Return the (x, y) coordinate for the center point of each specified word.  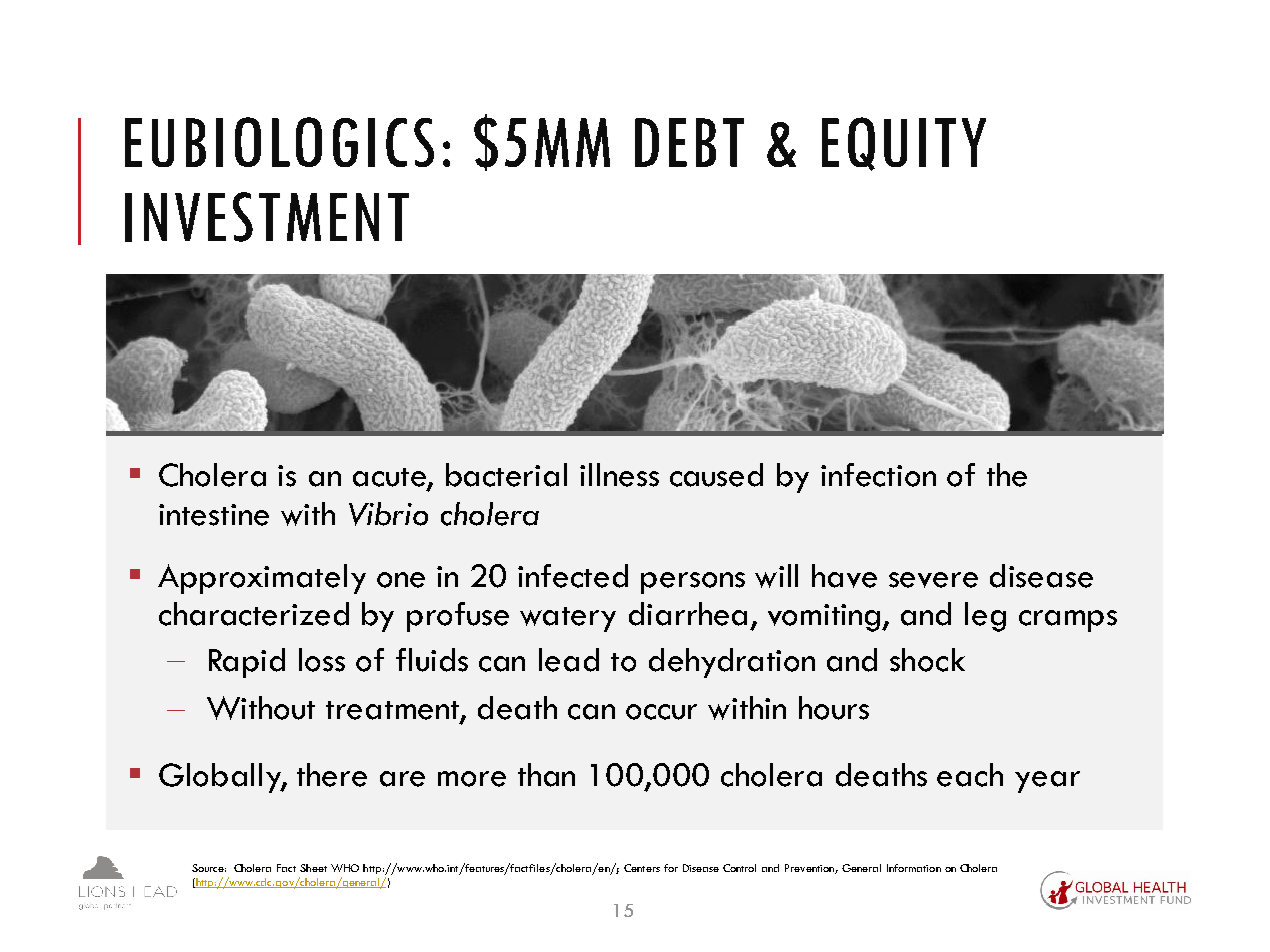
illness (619, 475)
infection (878, 475)
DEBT (689, 142)
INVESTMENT (267, 217)
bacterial (506, 475)
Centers (642, 868)
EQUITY (904, 144)
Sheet (313, 868)
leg (985, 617)
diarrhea (688, 614)
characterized (254, 614)
